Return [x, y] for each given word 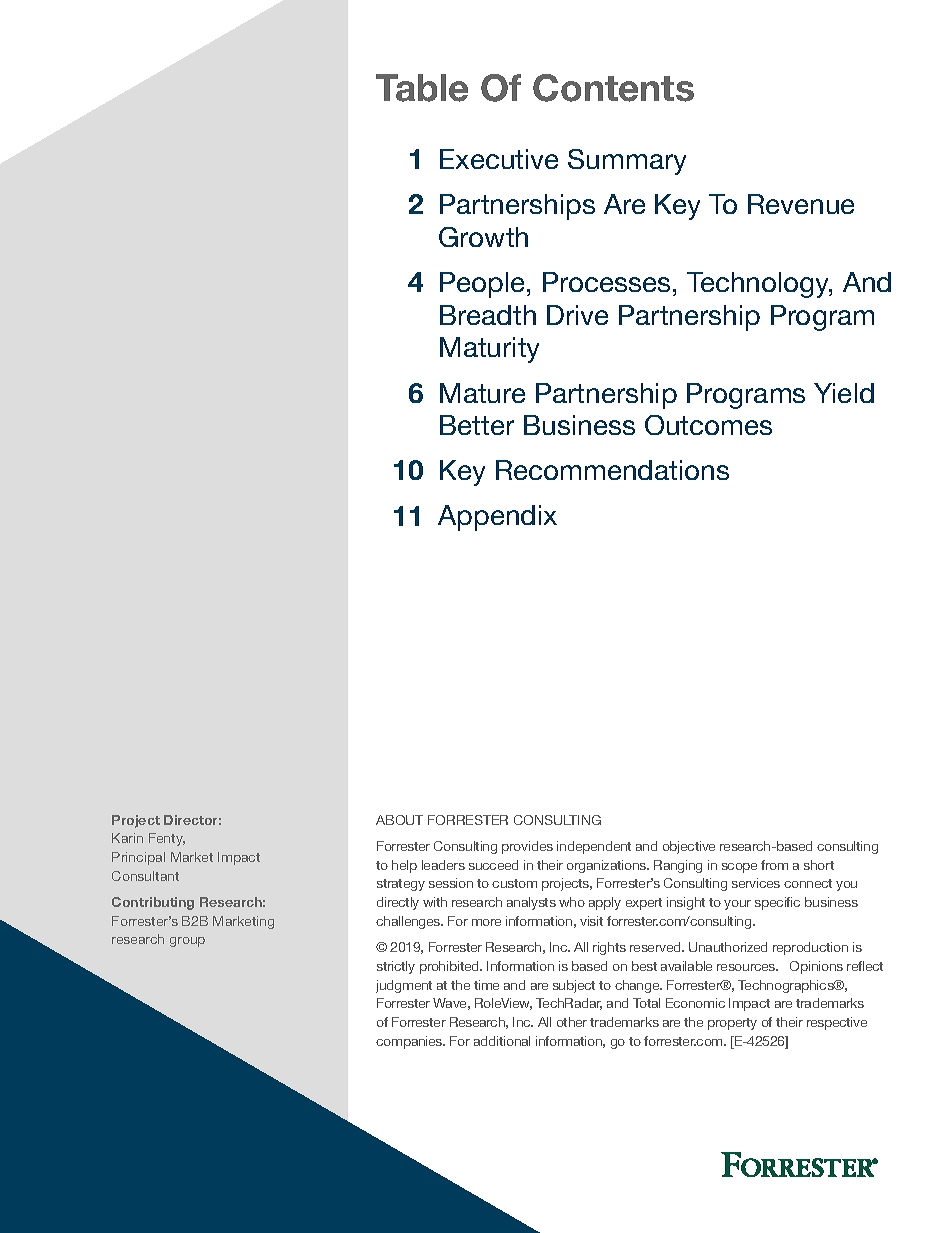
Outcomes [708, 425]
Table [422, 88]
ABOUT [399, 820]
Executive [499, 159]
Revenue [801, 204]
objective [689, 847]
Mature [482, 393]
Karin [127, 838]
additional [502, 1041]
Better [477, 425]
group [187, 942]
